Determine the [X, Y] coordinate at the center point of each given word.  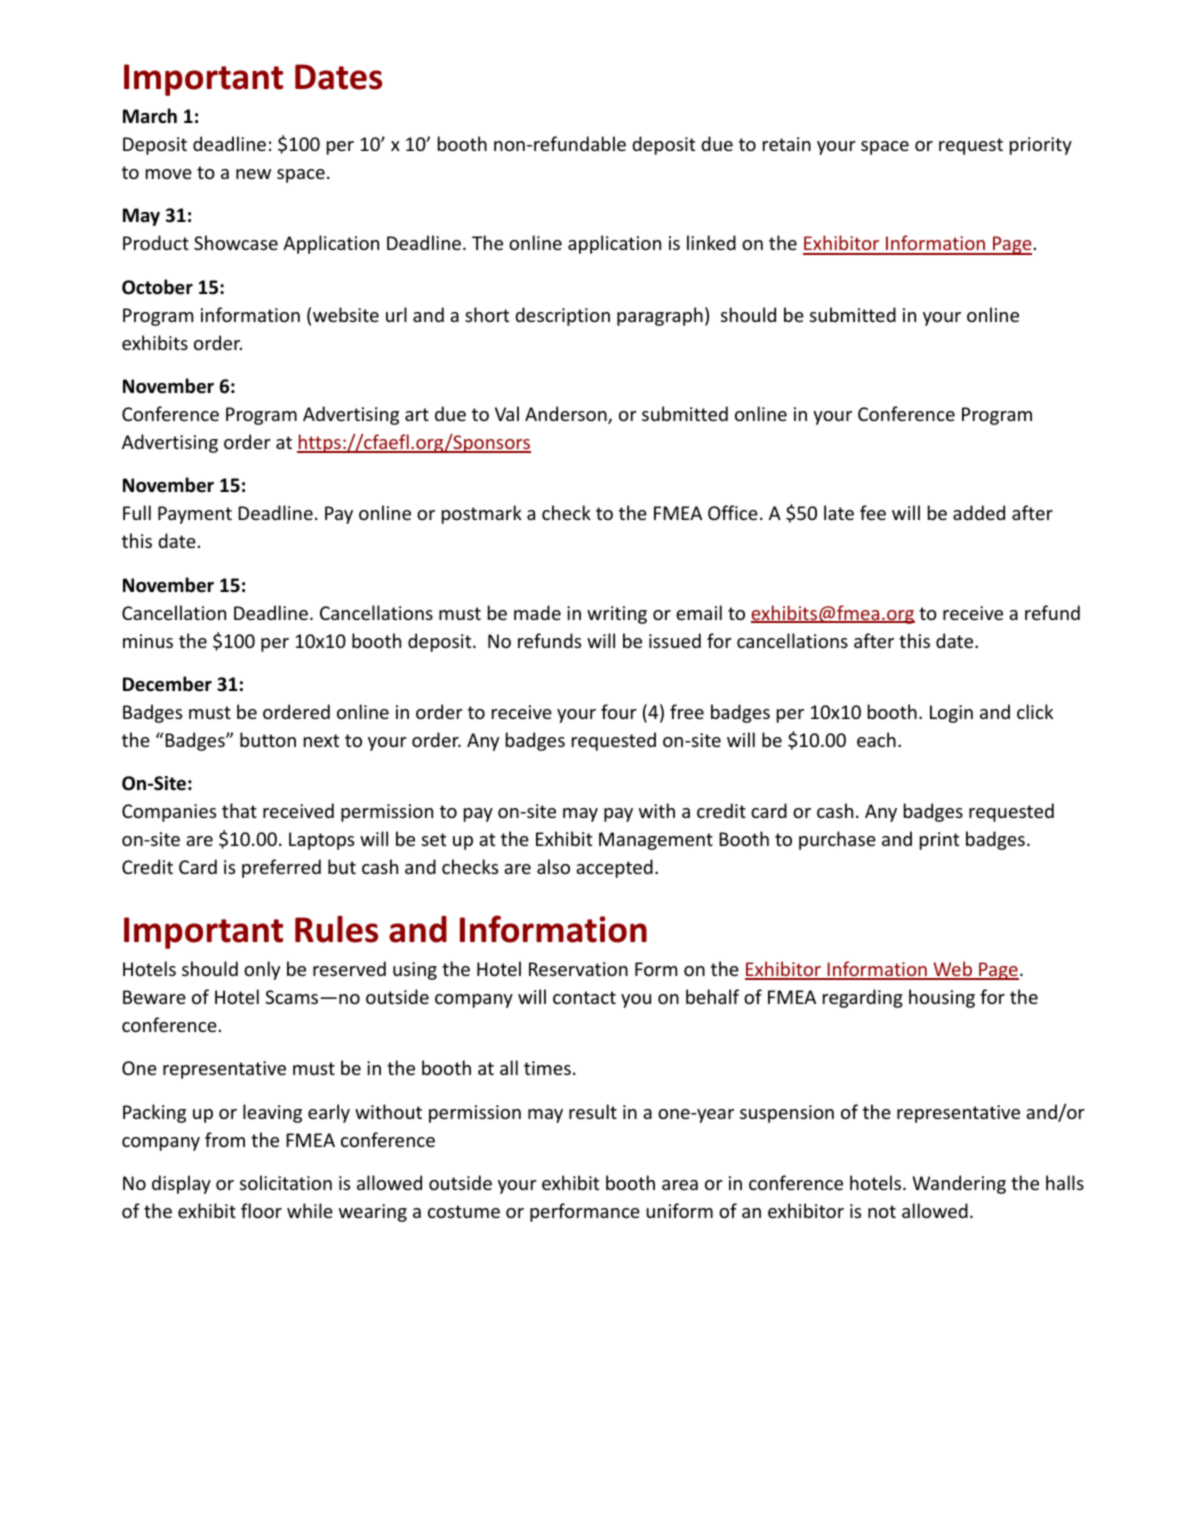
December [167, 684]
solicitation [286, 1182]
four [619, 711]
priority [1041, 146]
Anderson [567, 415]
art [417, 414]
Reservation [578, 969]
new [253, 174]
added [979, 512]
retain [787, 144]
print [939, 841]
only [262, 970]
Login [951, 714]
